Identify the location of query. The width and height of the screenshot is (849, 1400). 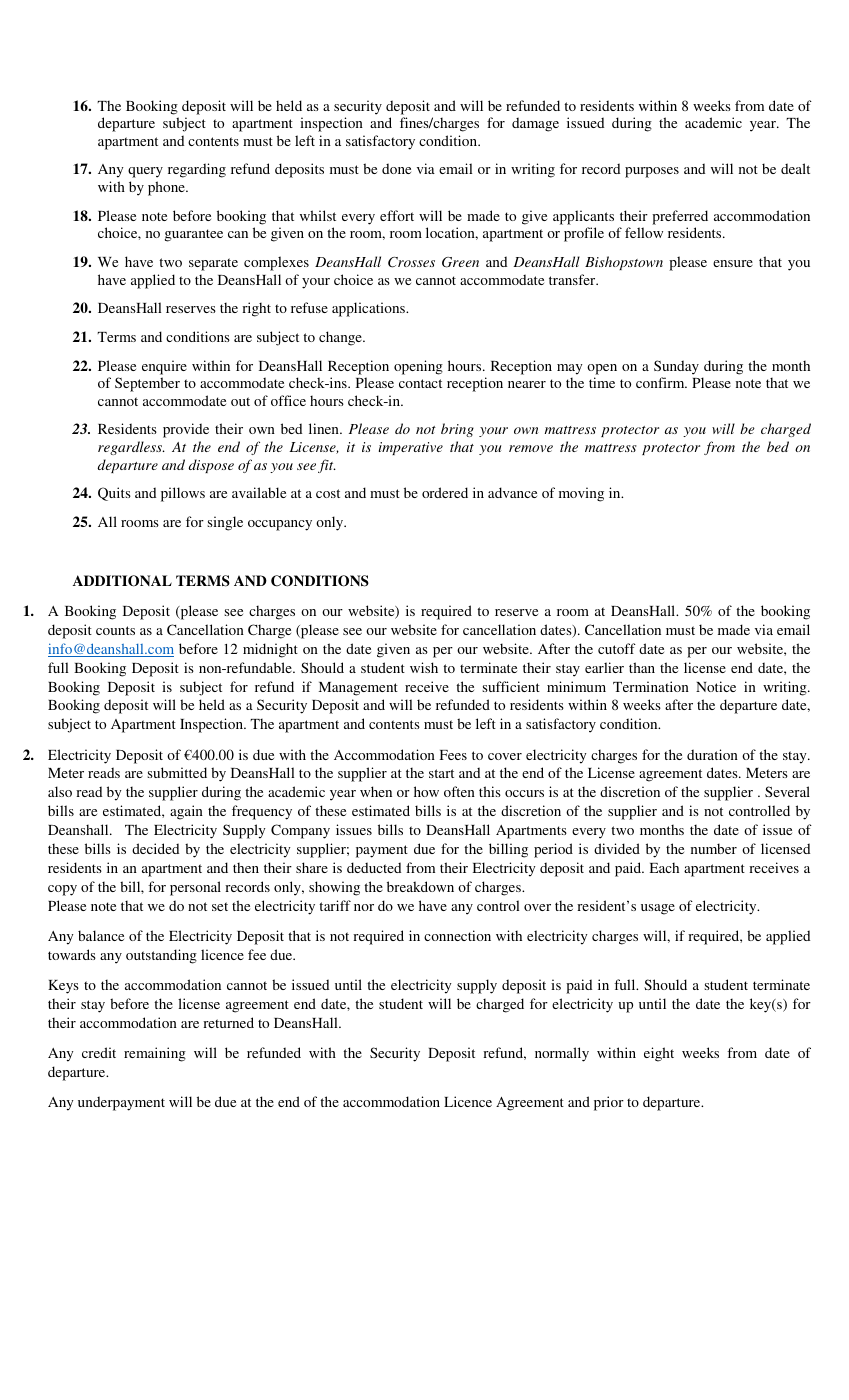
(145, 172).
